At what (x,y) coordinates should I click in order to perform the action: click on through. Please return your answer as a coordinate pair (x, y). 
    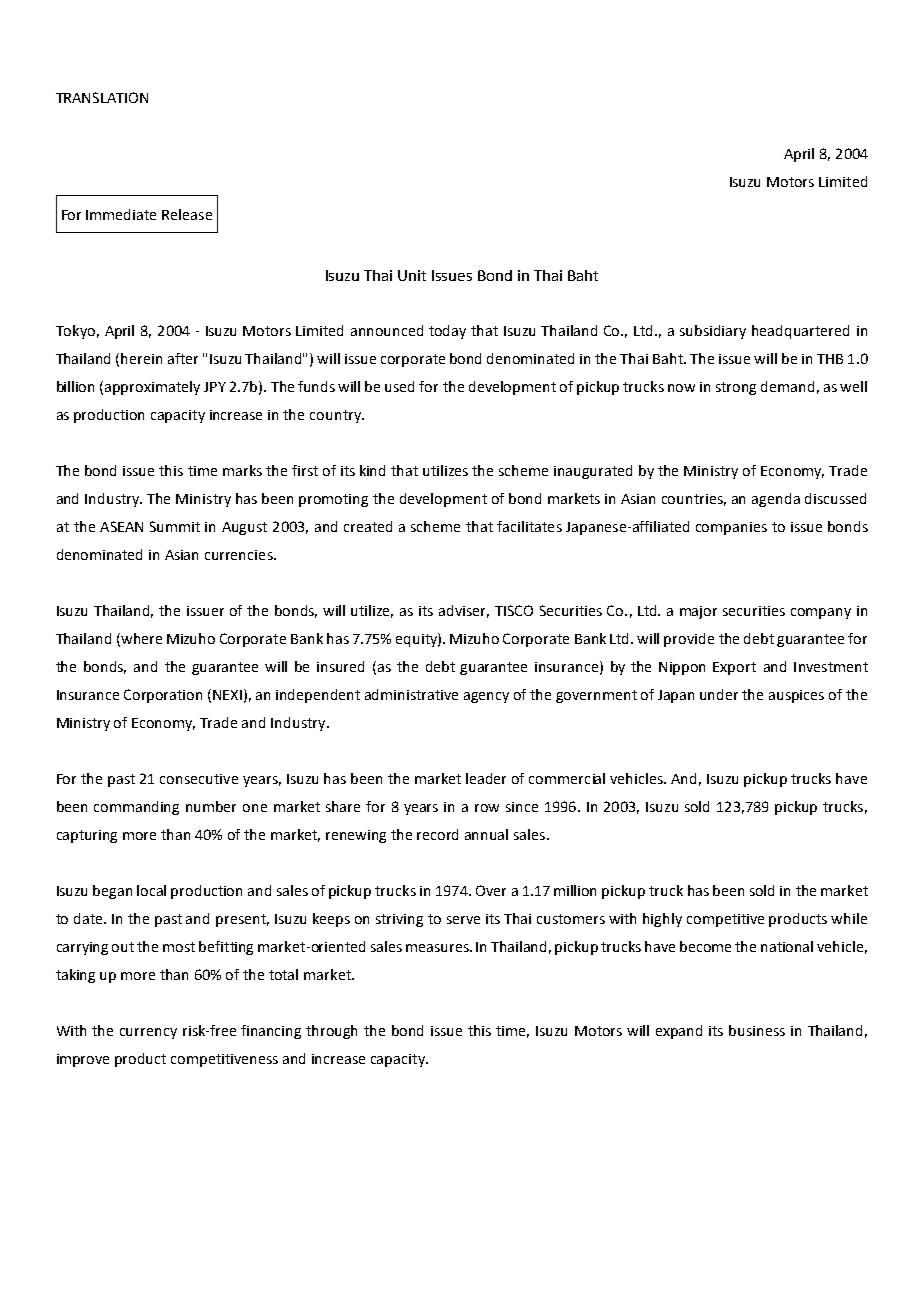
    Looking at the image, I should click on (331, 1032).
